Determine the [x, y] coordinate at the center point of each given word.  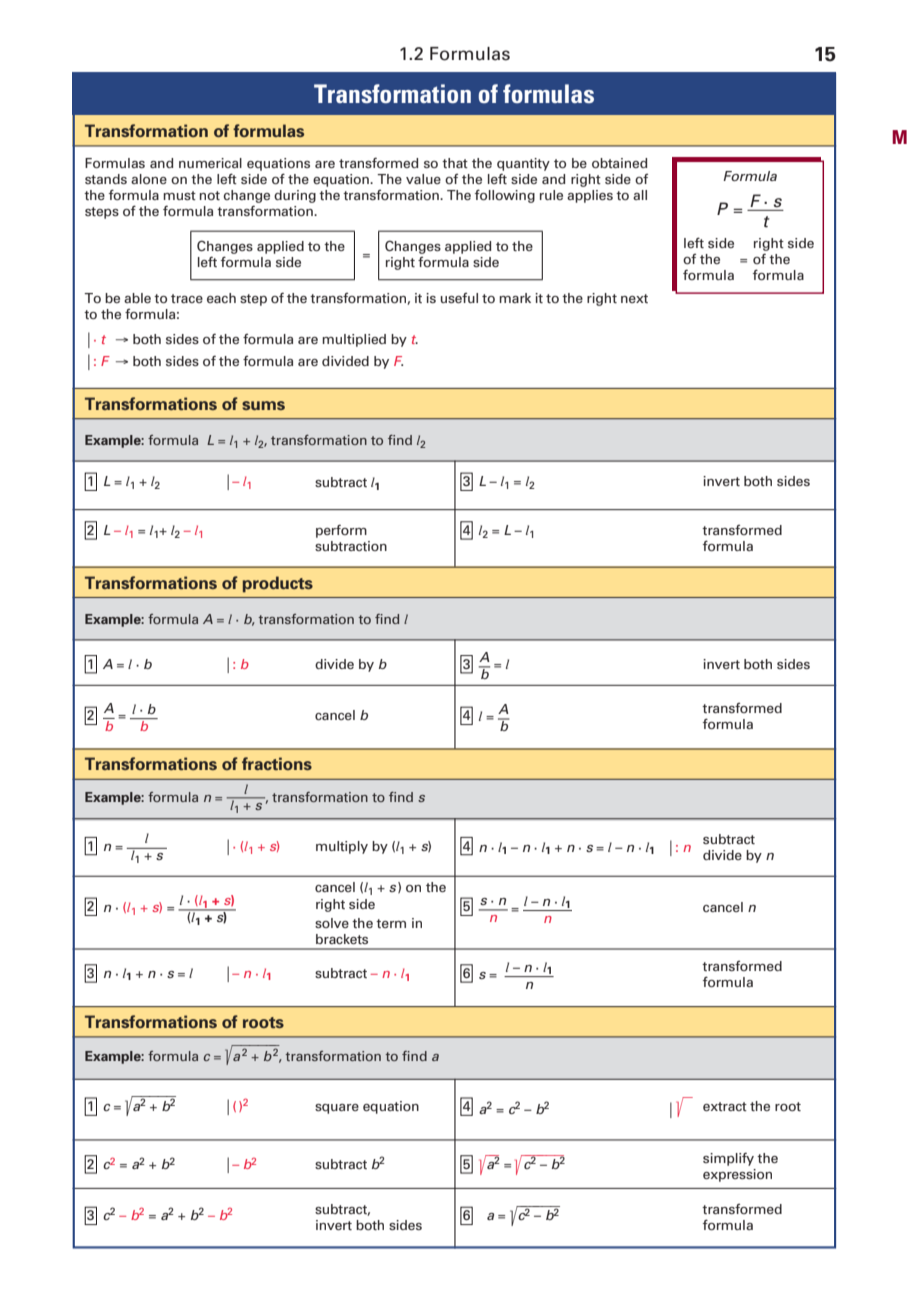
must [179, 195]
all [640, 195]
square [337, 1109]
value [423, 179]
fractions [277, 763]
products [278, 584]
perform [341, 531]
